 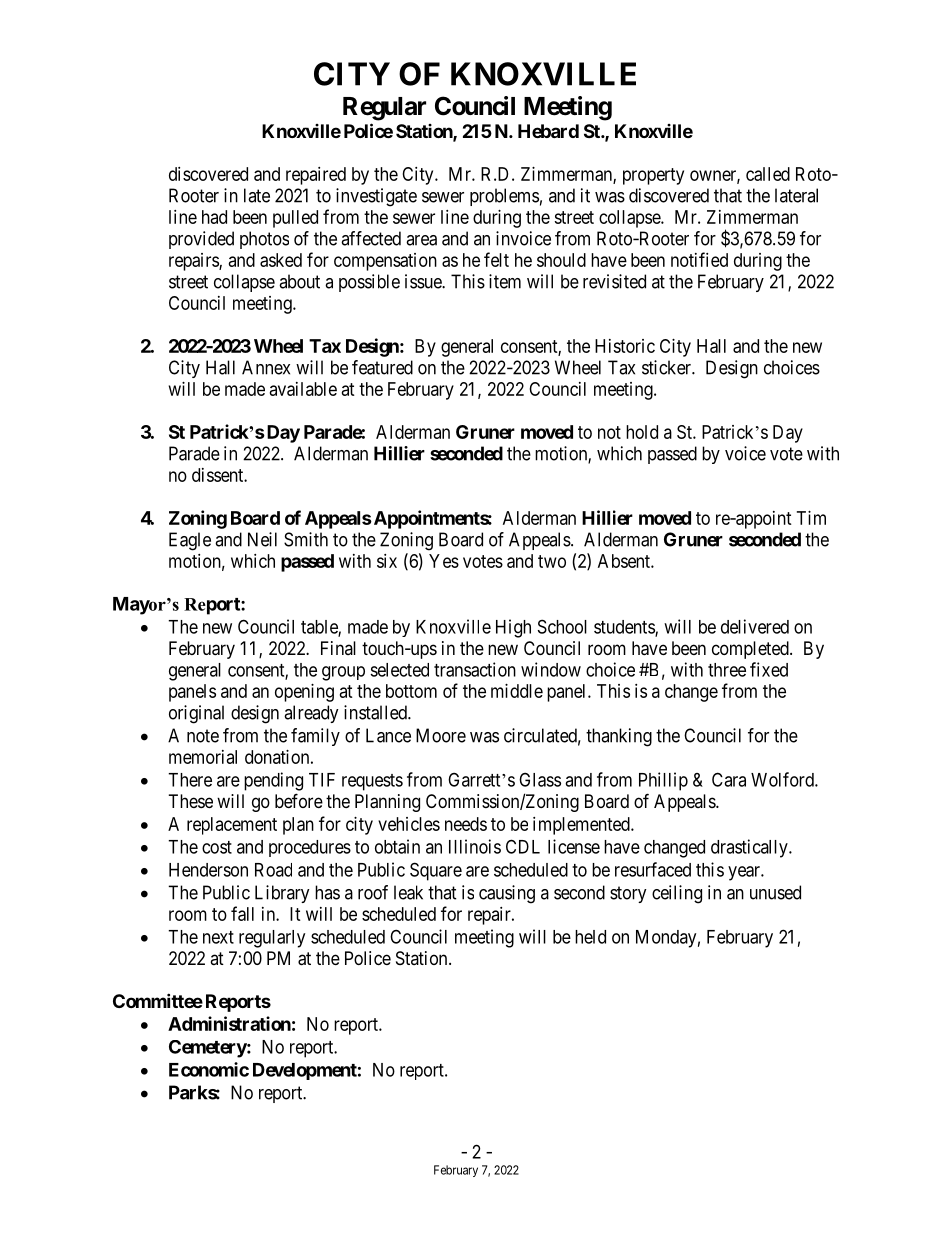 I want to click on called, so click(x=768, y=174).
